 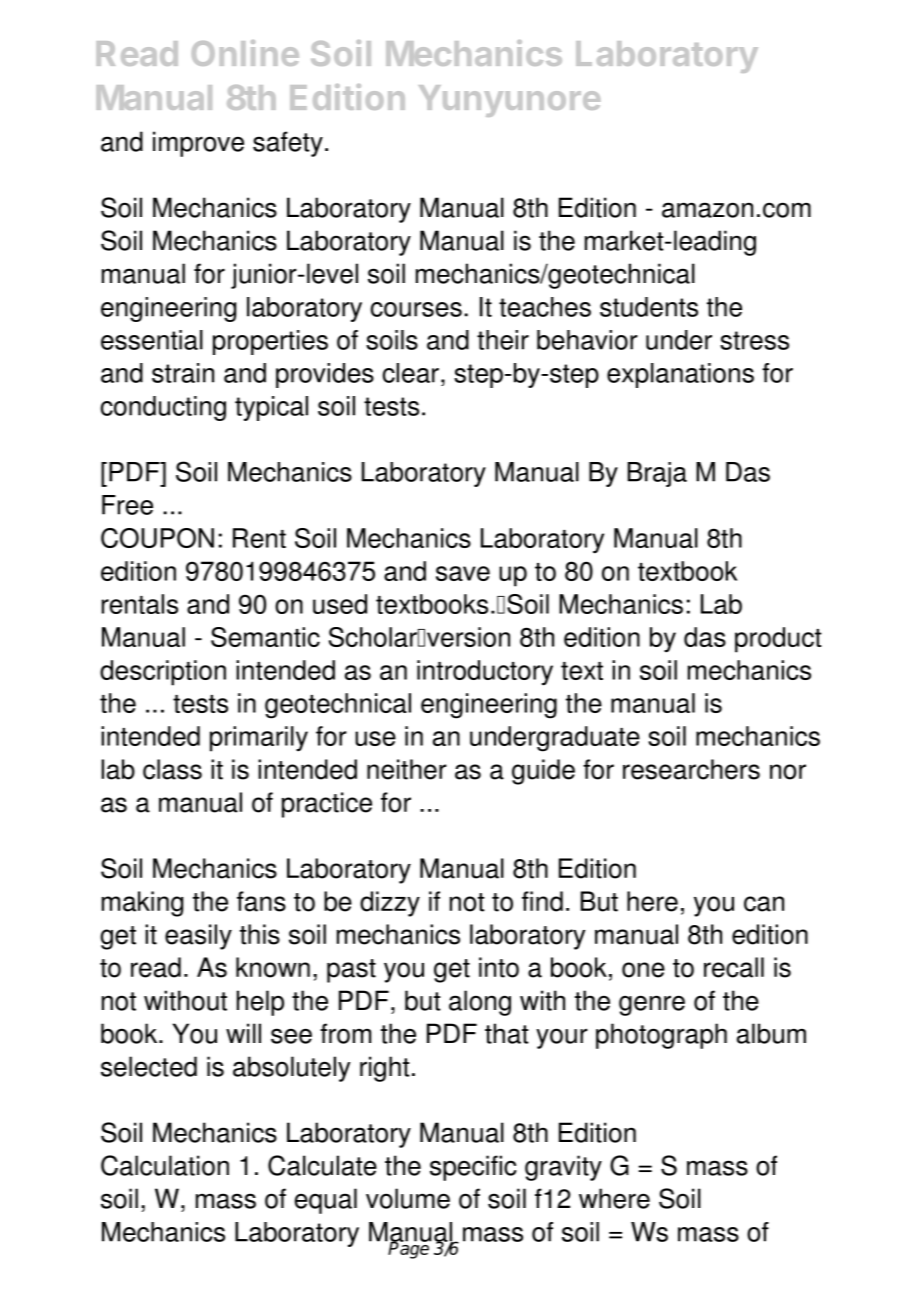 What do you see at coordinates (245, 53) in the page?
I see `Online` at bounding box center [245, 53].
